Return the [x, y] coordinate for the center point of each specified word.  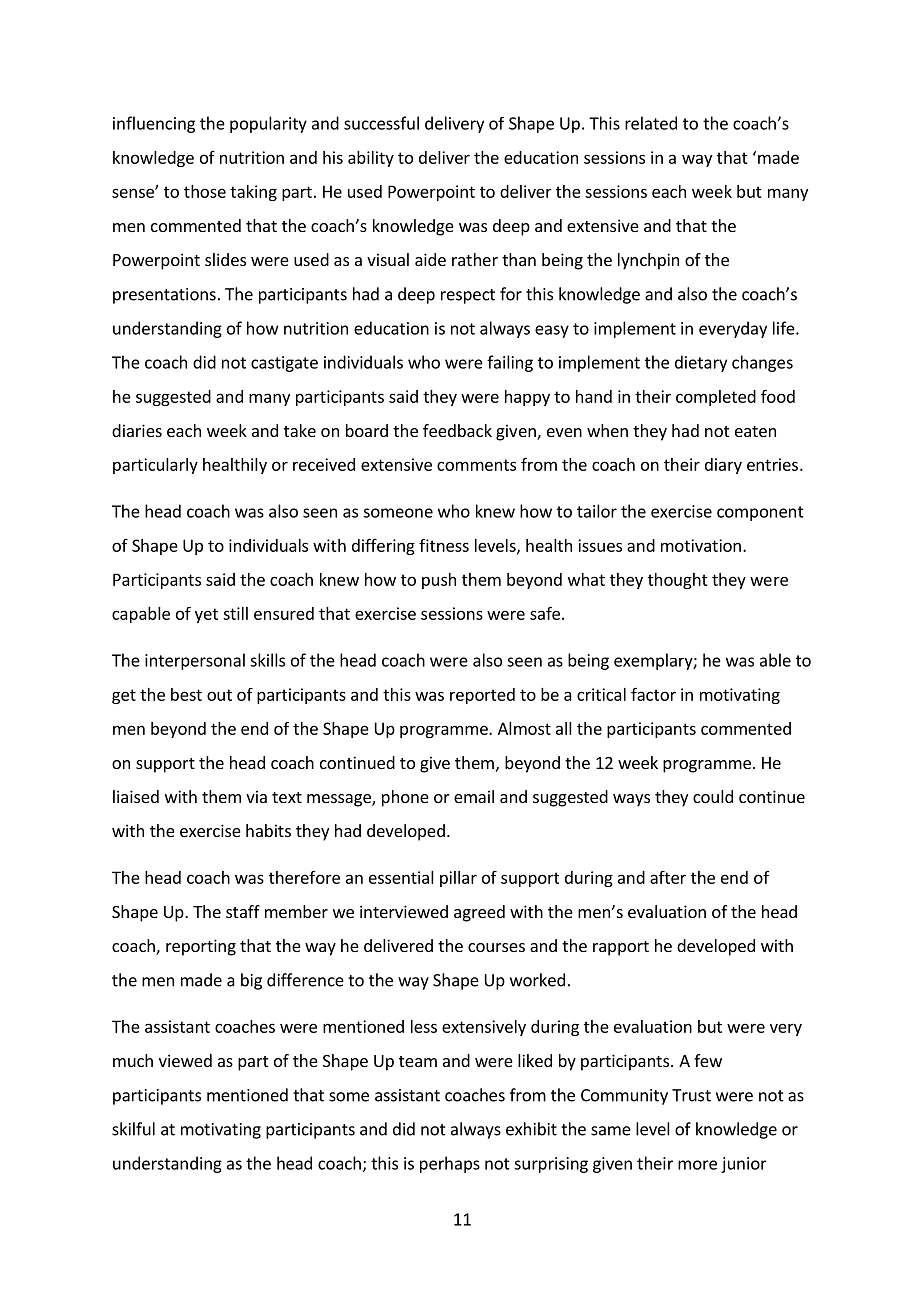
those [205, 191]
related [651, 123]
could [713, 796]
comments [476, 465]
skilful [133, 1129]
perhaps [450, 1164]
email [474, 796]
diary [723, 466]
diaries [137, 430]
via [256, 796]
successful [381, 123]
